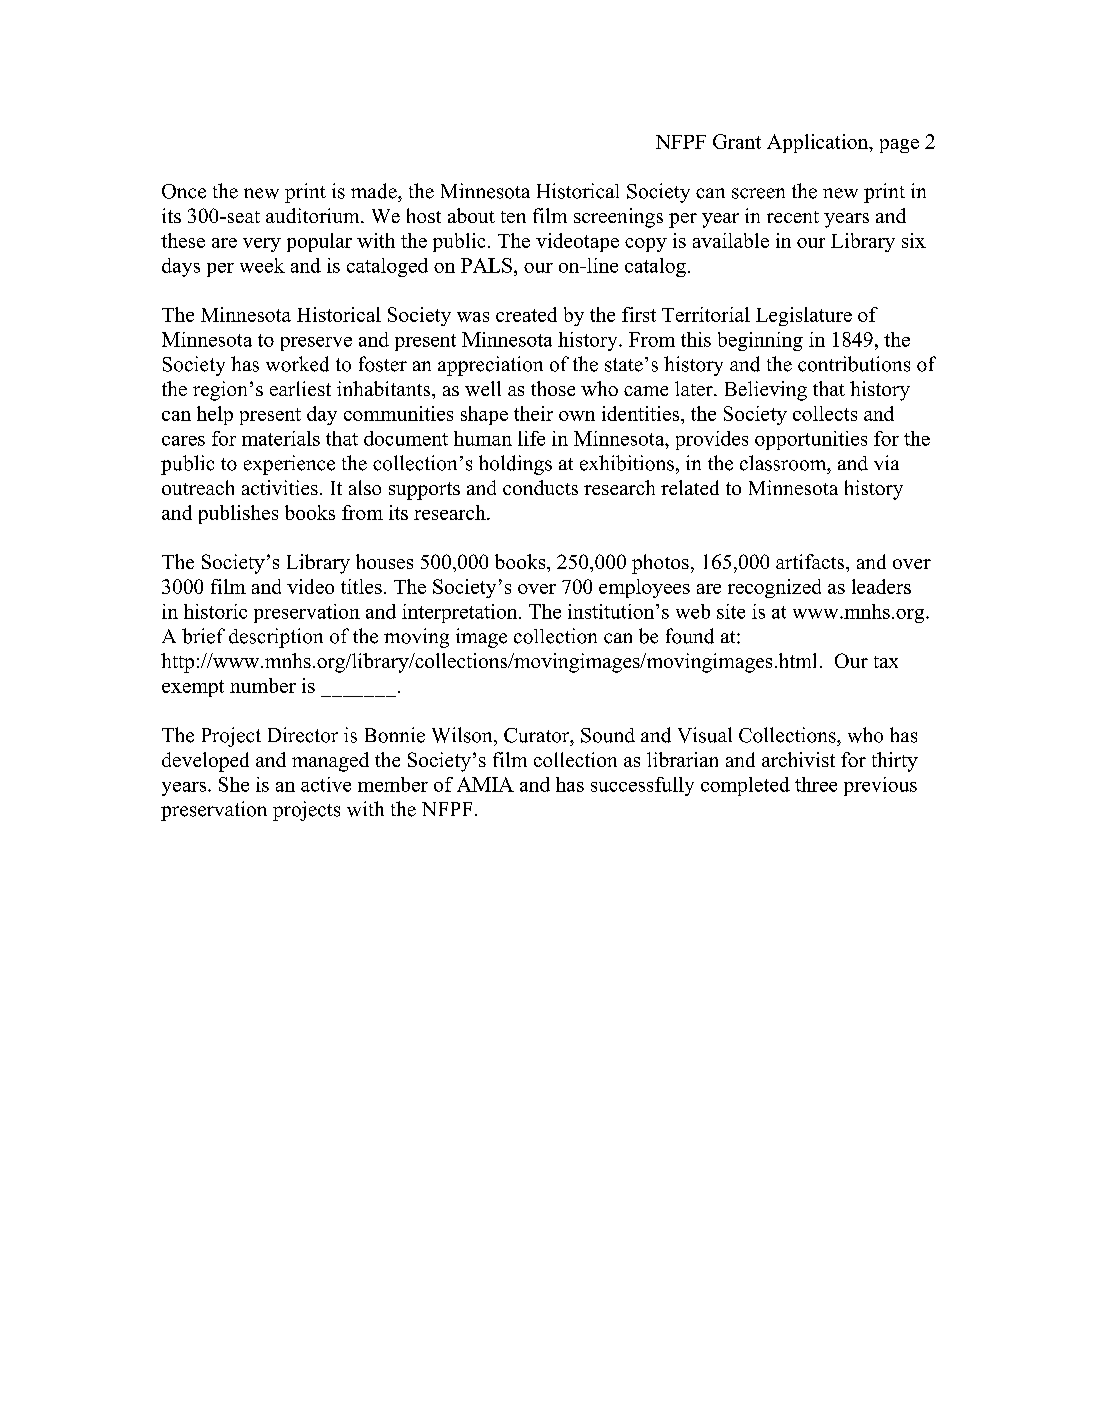 The height and width of the screenshot is (1419, 1097). What do you see at coordinates (515, 465) in the screenshot?
I see `holdings` at bounding box center [515, 465].
